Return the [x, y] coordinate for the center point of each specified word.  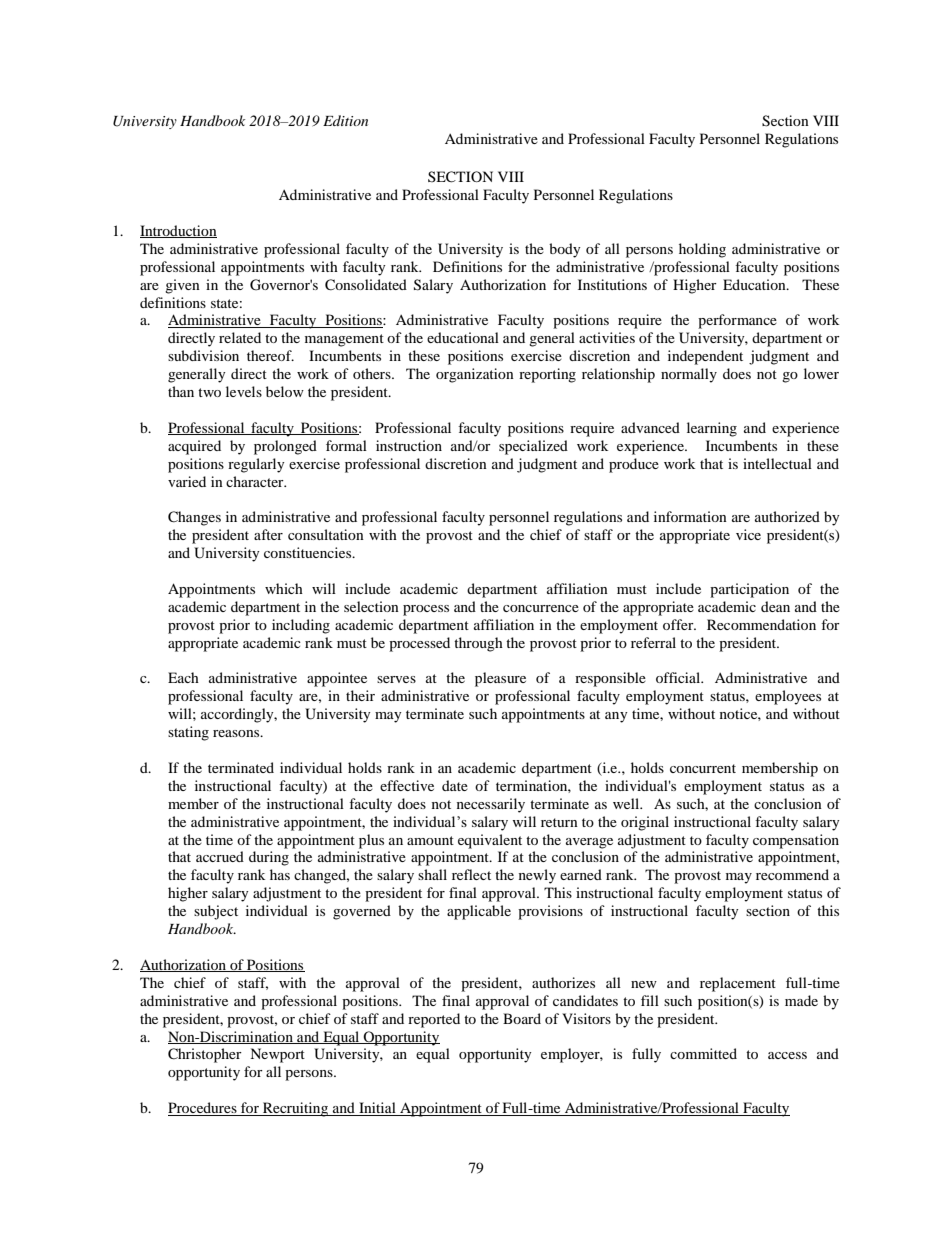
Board [522, 1018]
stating [188, 733]
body [565, 250]
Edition [345, 120]
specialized [533, 447]
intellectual [777, 463]
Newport [277, 1055]
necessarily [491, 805]
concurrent [703, 768]
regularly [256, 465]
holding [702, 250]
